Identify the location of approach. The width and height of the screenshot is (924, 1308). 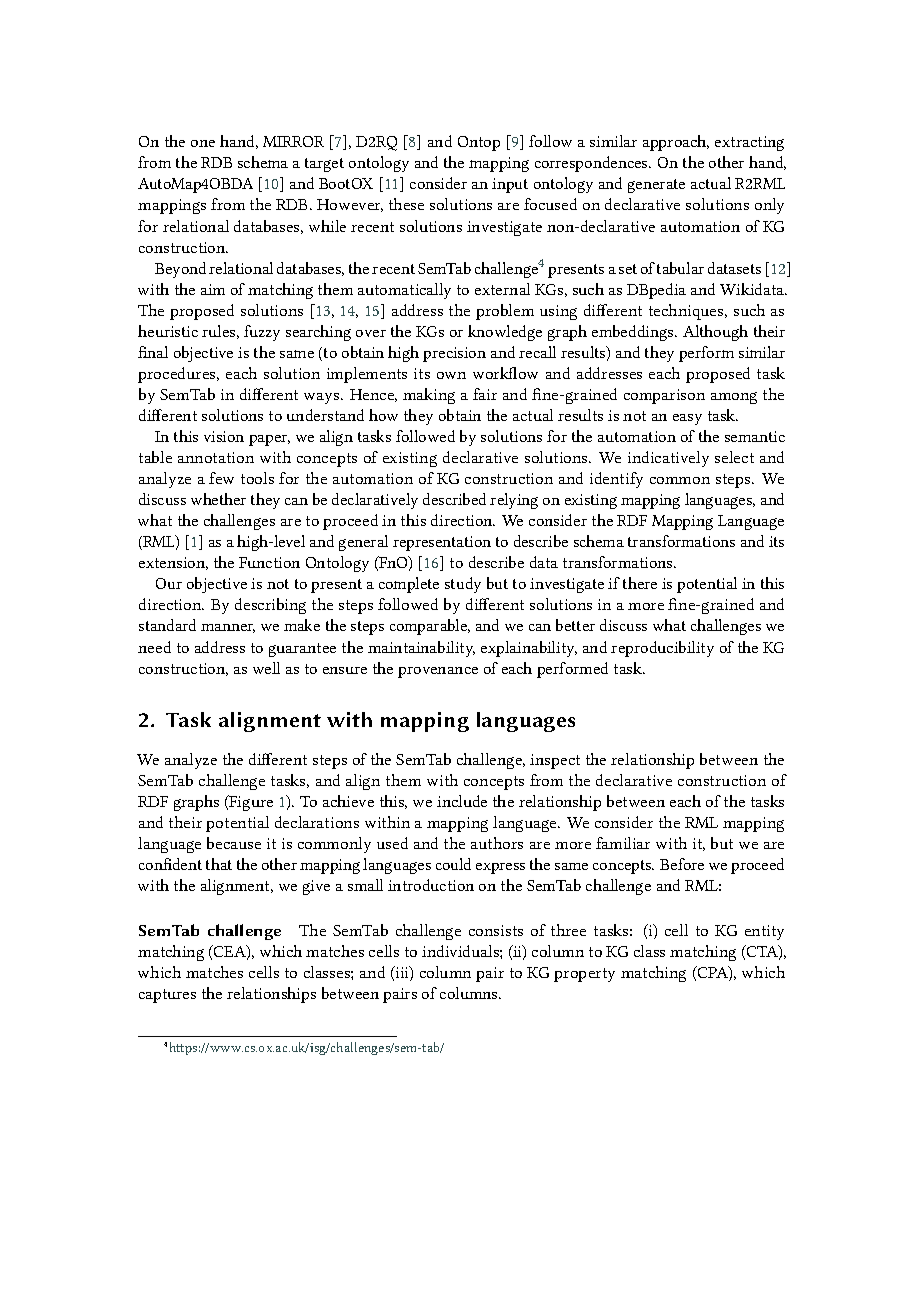
(676, 143).
